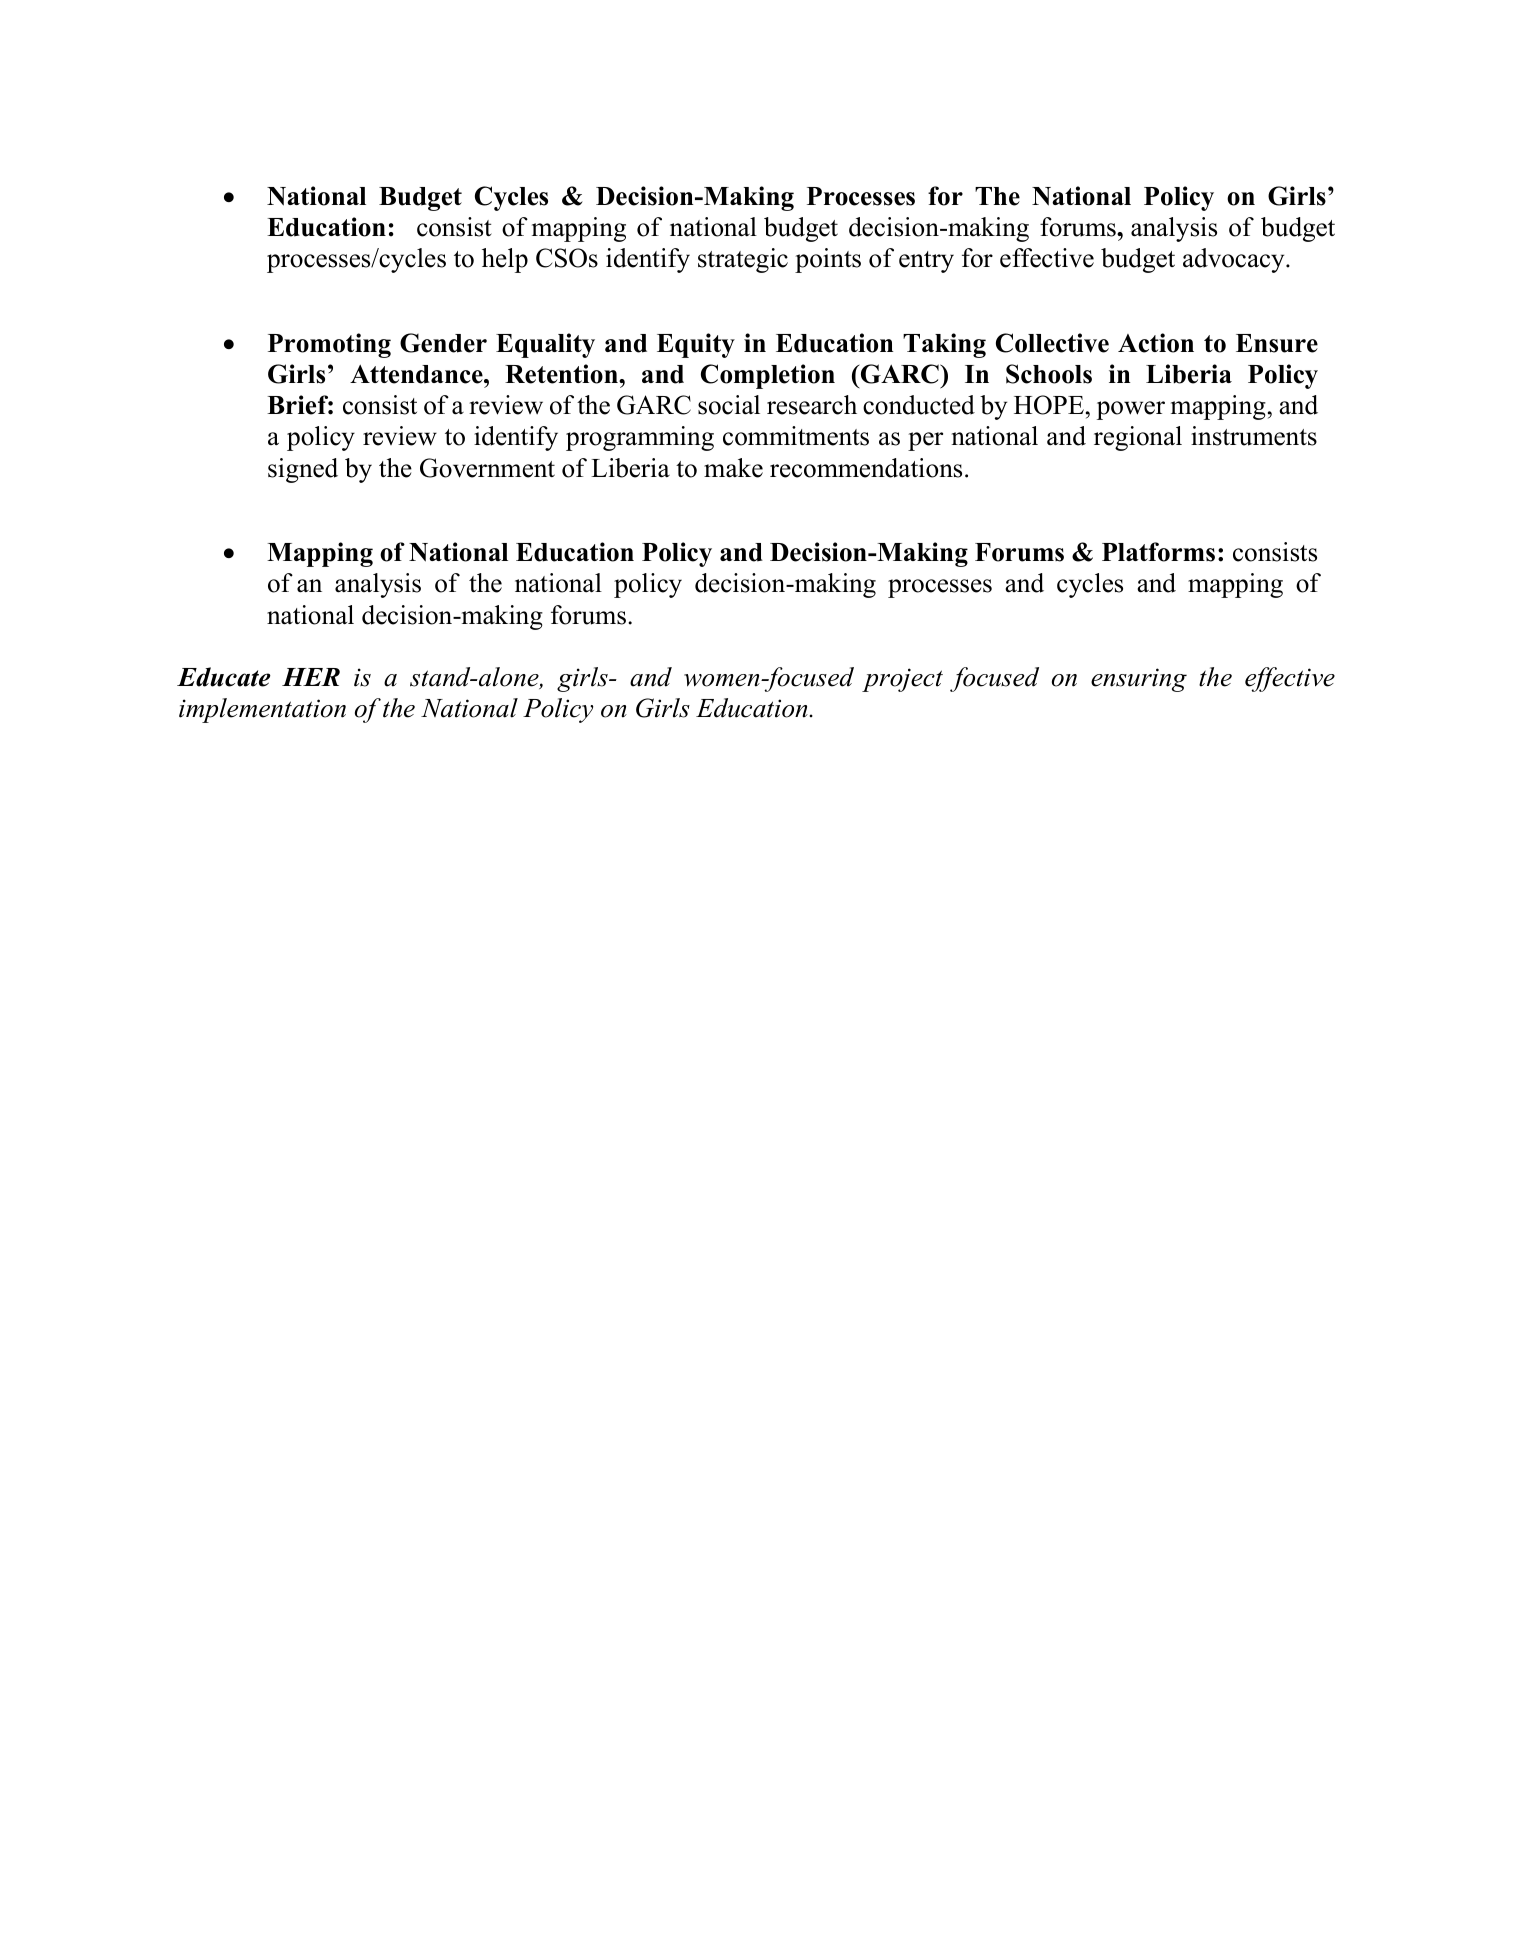  I want to click on regional, so click(1138, 438).
